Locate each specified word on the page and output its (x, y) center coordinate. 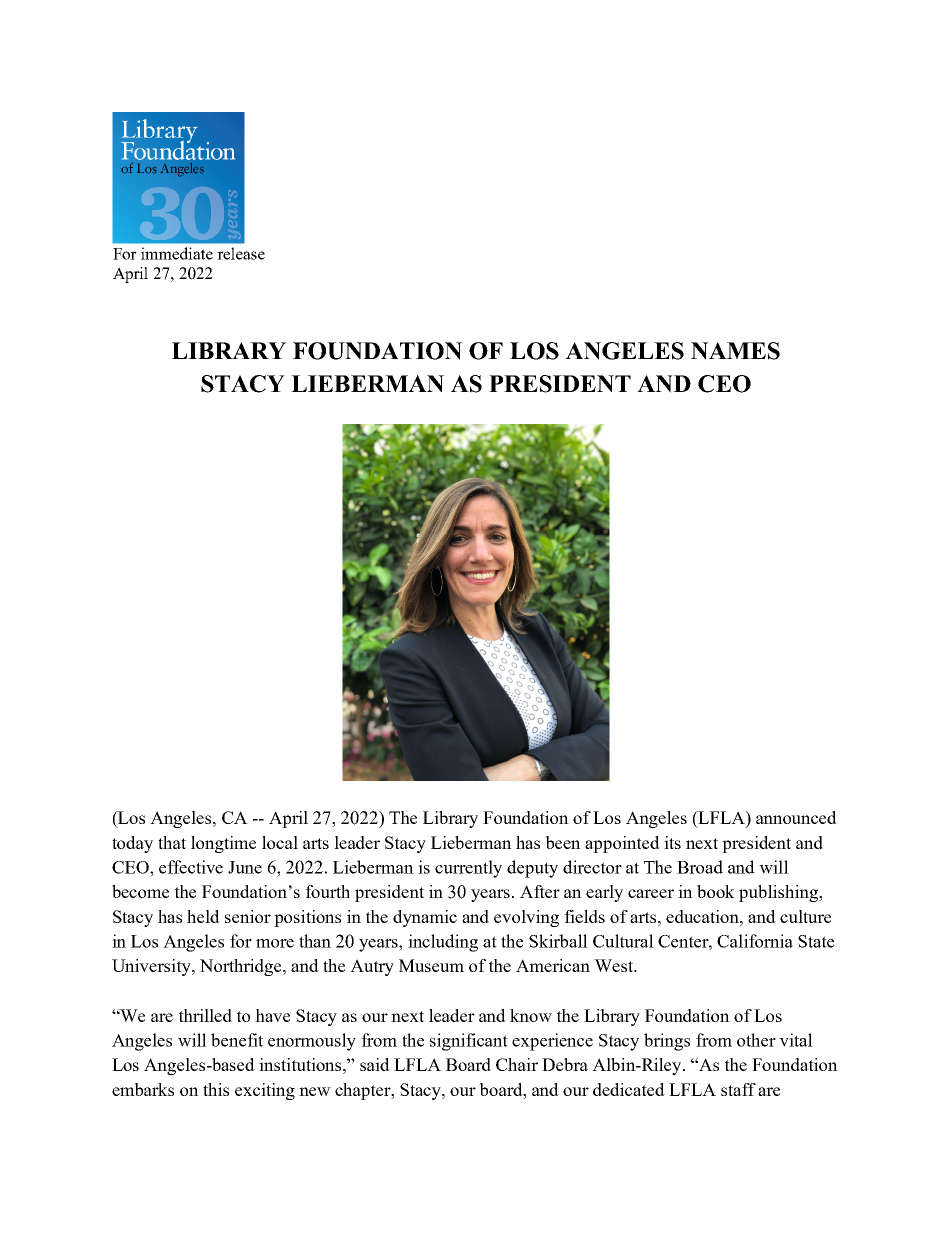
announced (796, 817)
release (241, 253)
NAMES (735, 351)
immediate (177, 253)
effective (191, 867)
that (172, 842)
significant (469, 1042)
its (672, 842)
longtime (223, 844)
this (216, 1089)
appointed (622, 844)
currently (468, 869)
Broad (700, 867)
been (563, 842)
